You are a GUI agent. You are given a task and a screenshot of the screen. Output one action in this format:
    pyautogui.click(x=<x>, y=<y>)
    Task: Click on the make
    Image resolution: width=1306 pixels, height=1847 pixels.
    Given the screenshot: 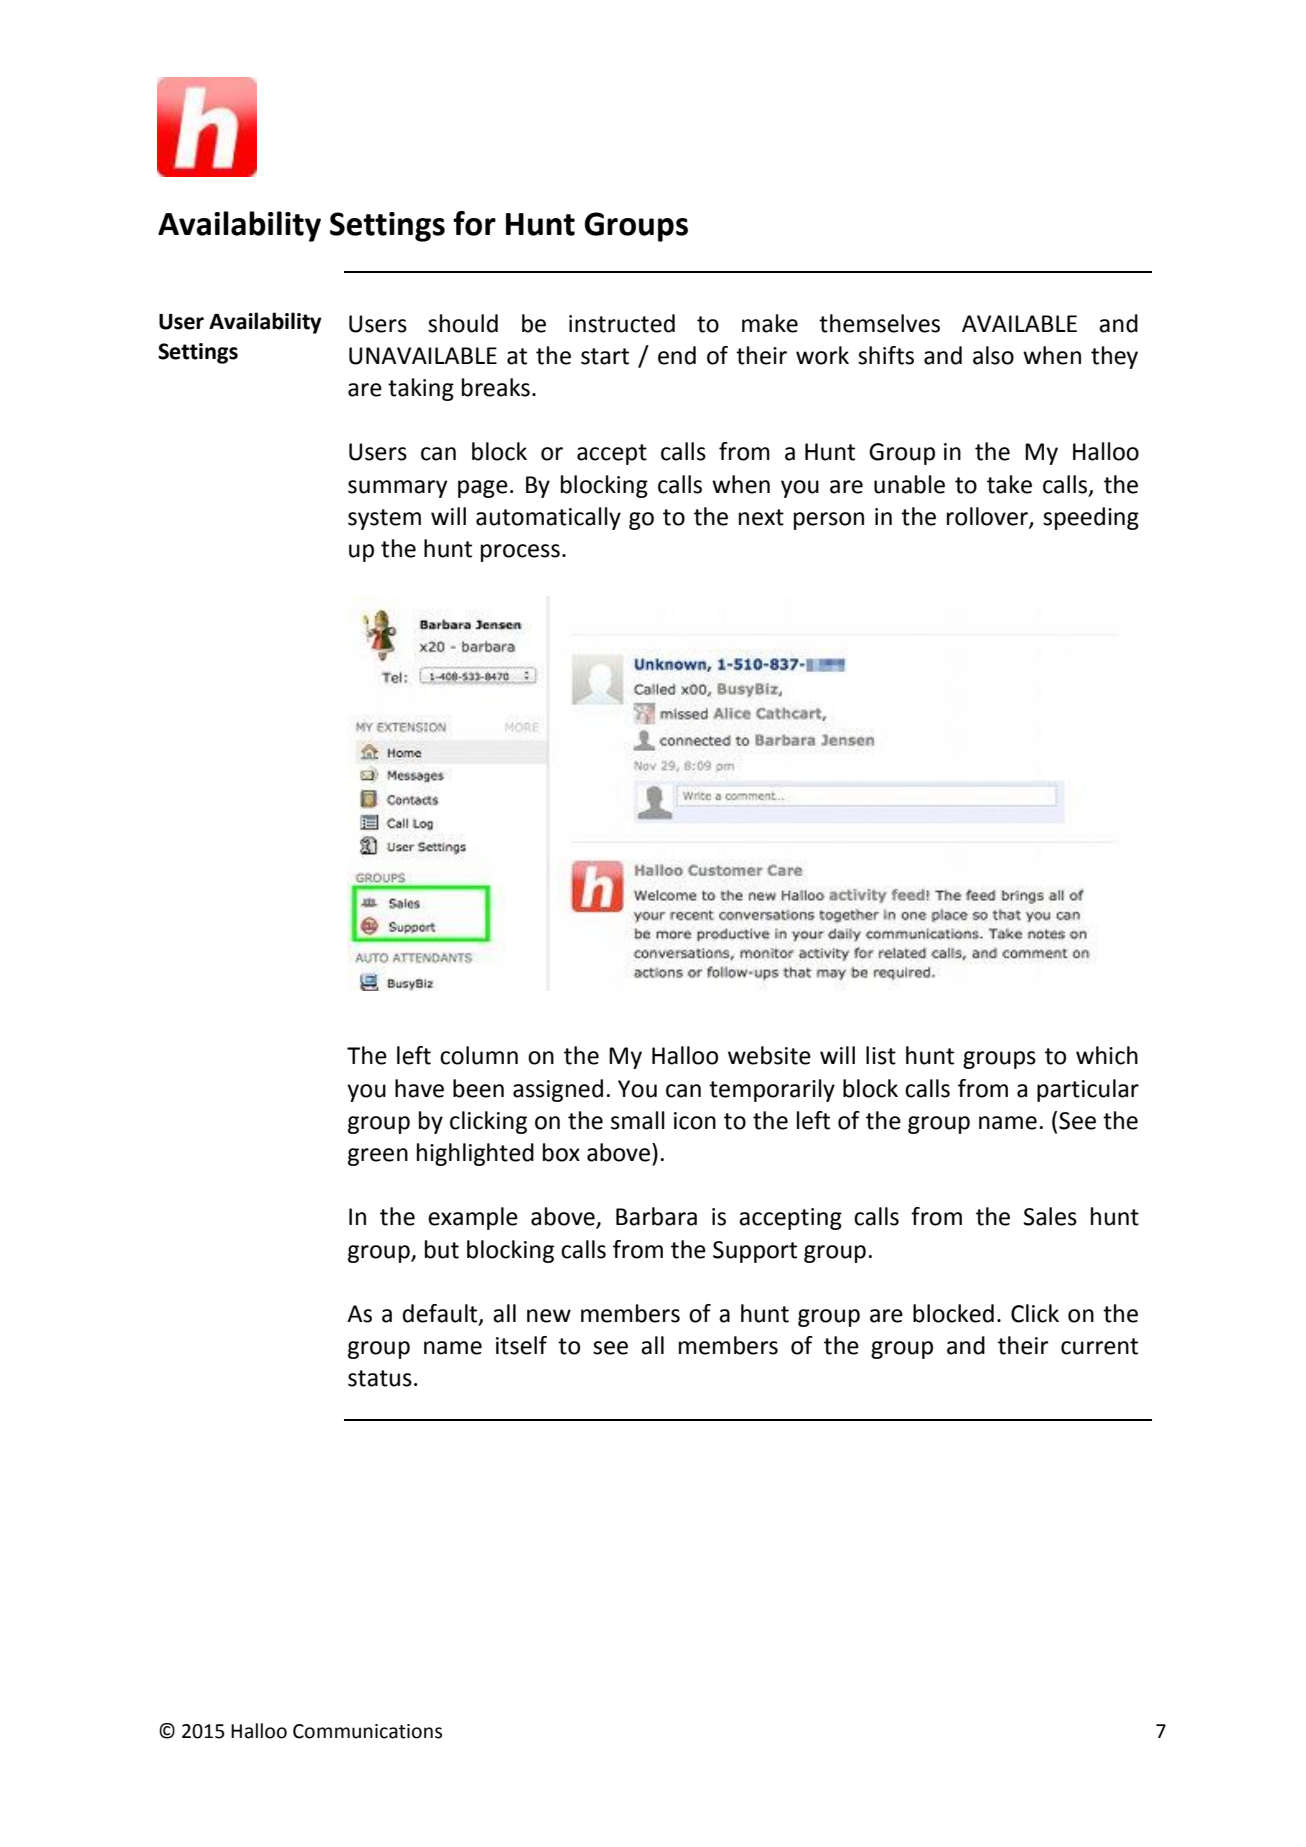 What is the action you would take?
    pyautogui.click(x=770, y=323)
